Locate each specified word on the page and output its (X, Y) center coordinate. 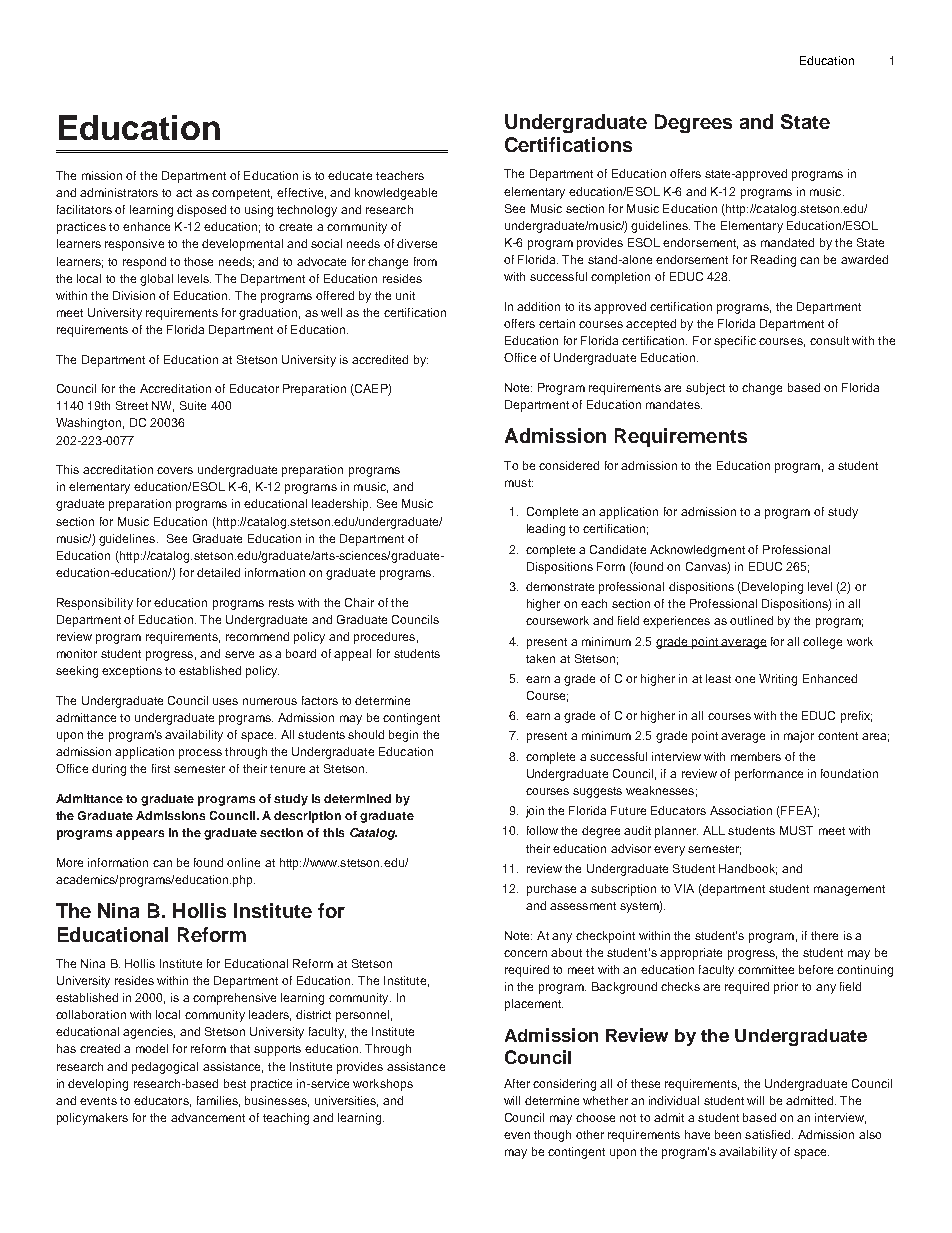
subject (705, 389)
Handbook (748, 869)
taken (540, 658)
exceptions (132, 672)
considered (569, 465)
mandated (787, 242)
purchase (551, 890)
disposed (201, 211)
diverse (417, 243)
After (517, 1083)
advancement (208, 1117)
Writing (778, 680)
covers (175, 470)
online (243, 862)
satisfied (769, 1134)
